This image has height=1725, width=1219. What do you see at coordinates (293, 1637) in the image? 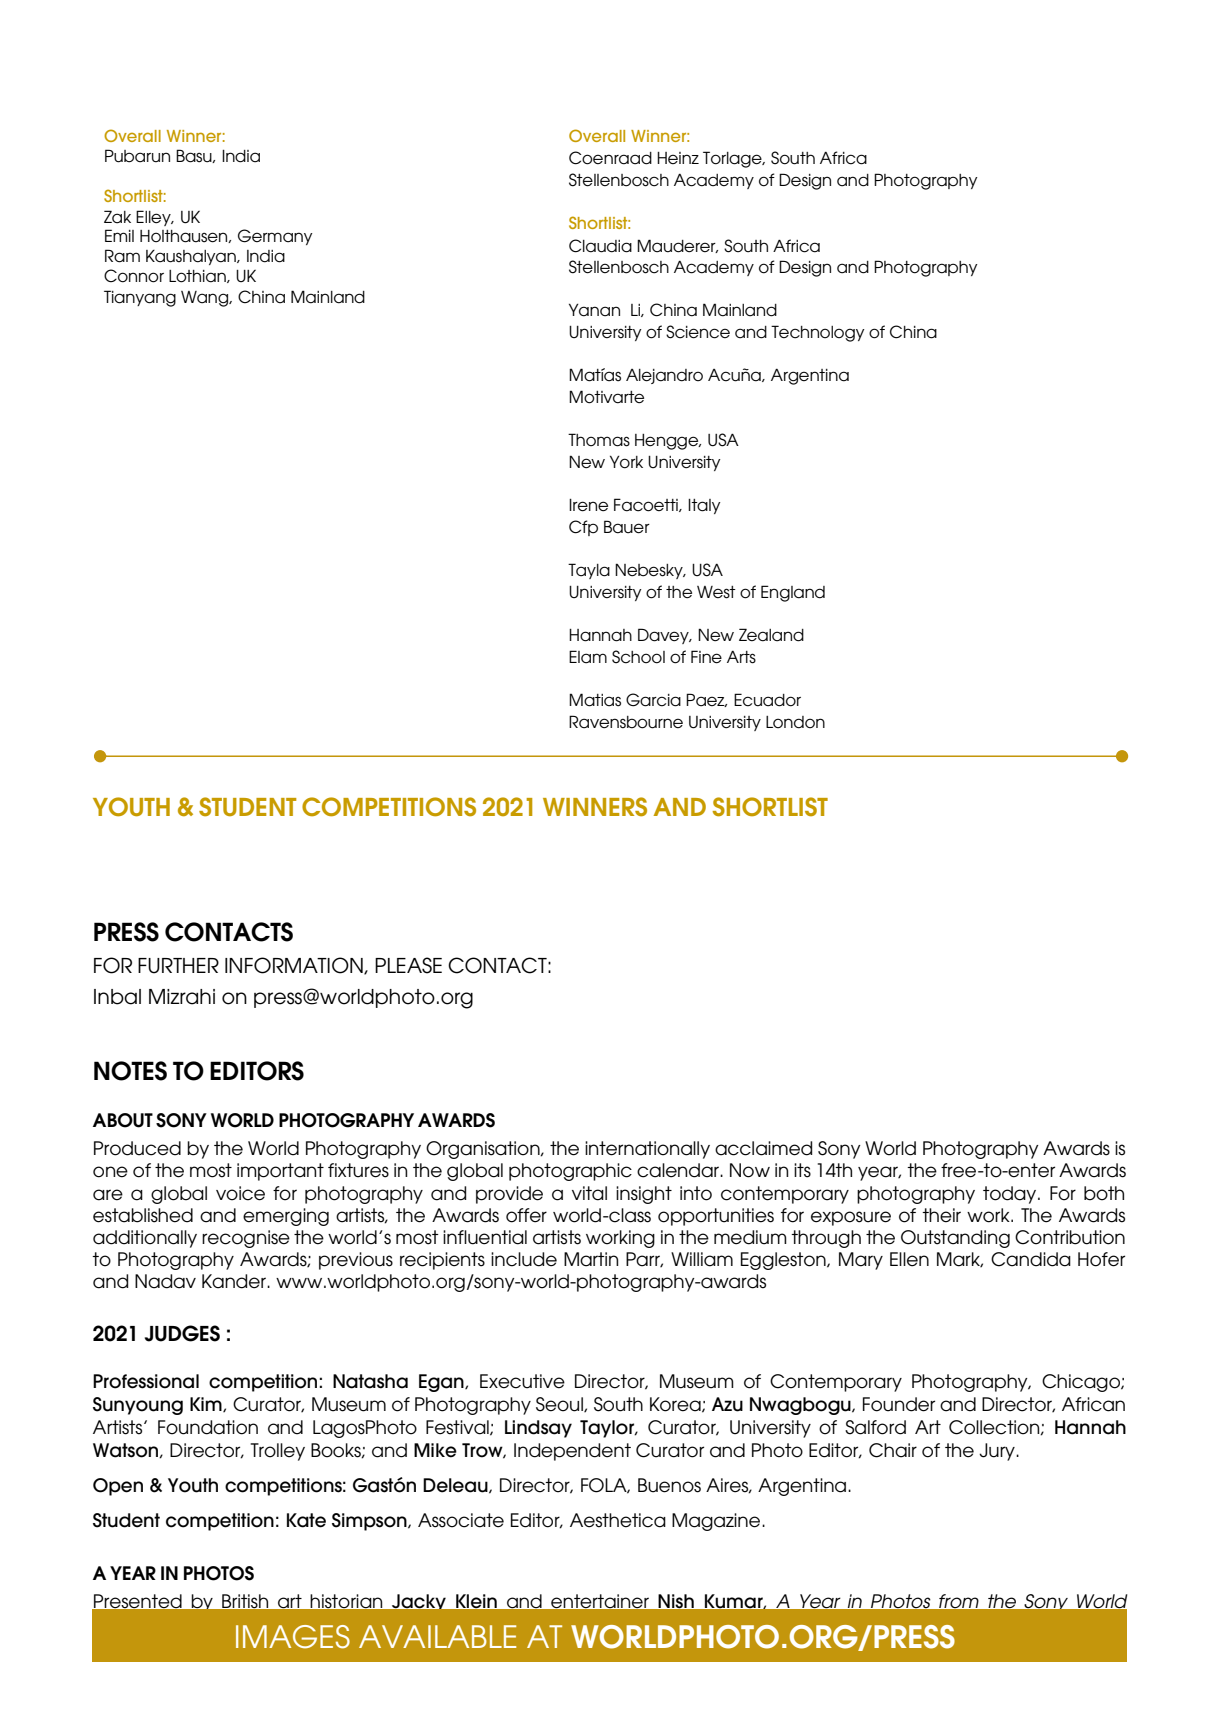
I see `IMAGES` at bounding box center [293, 1637].
